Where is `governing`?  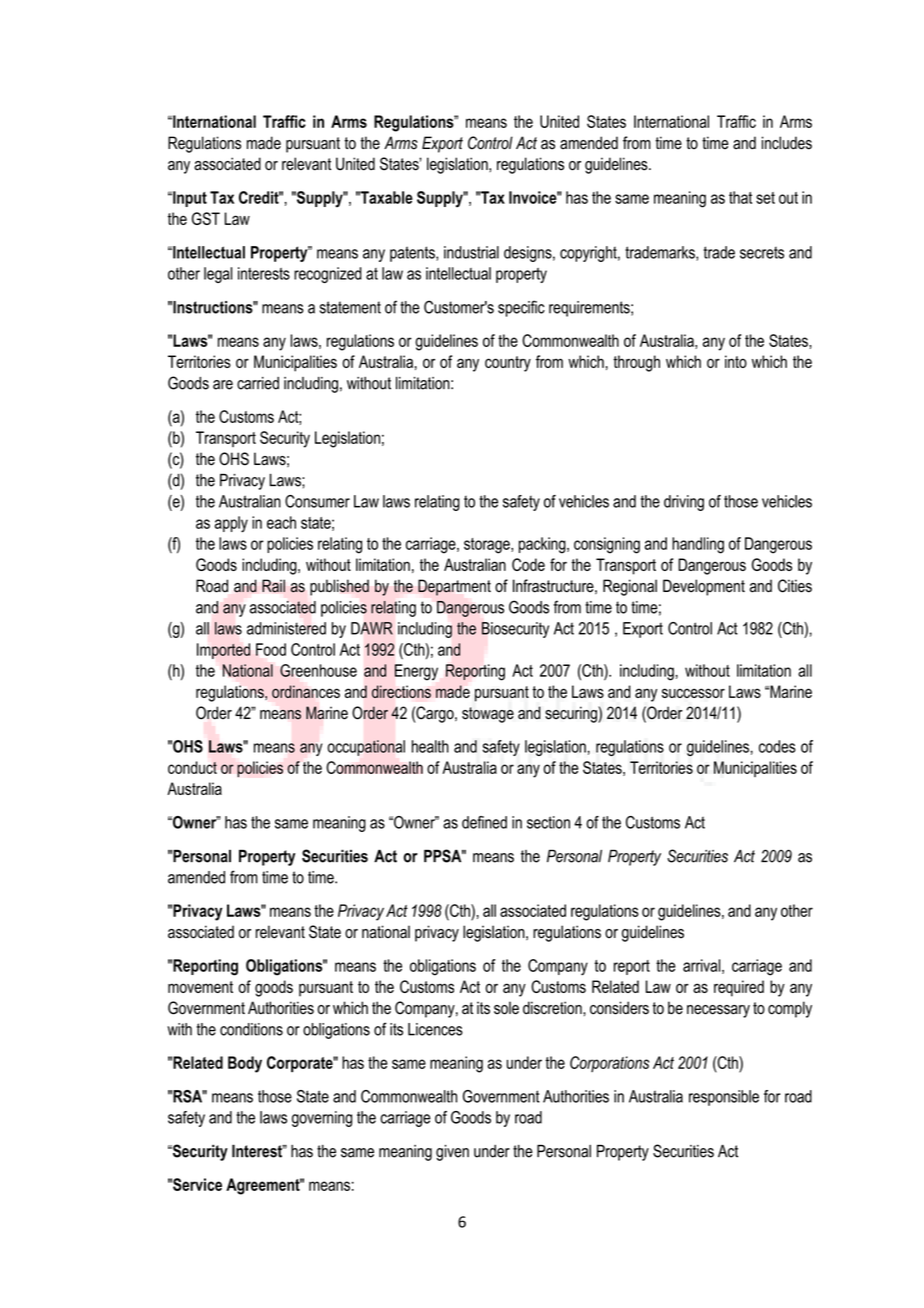
governing is located at coordinates (322, 1119).
